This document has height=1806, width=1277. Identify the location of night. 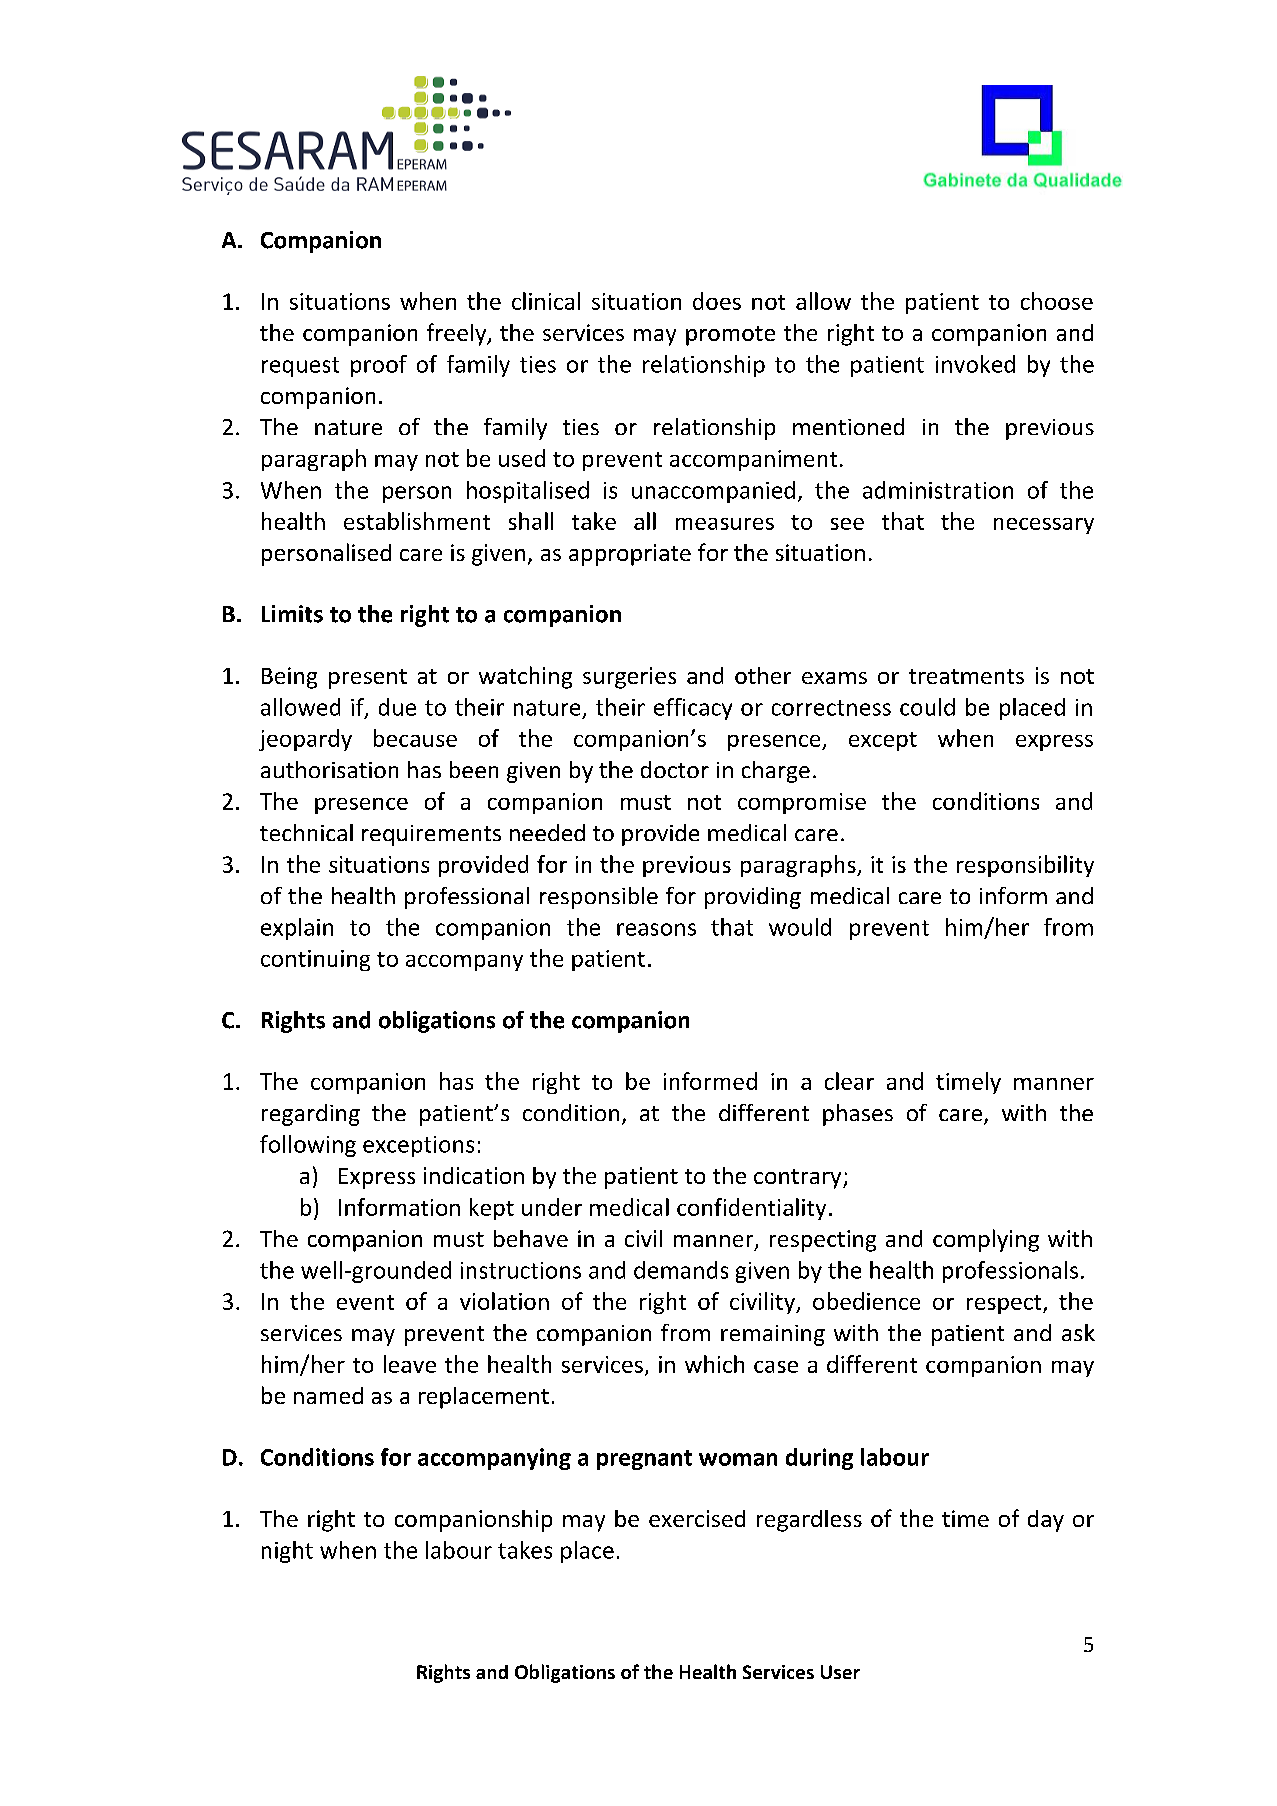
(287, 1552).
